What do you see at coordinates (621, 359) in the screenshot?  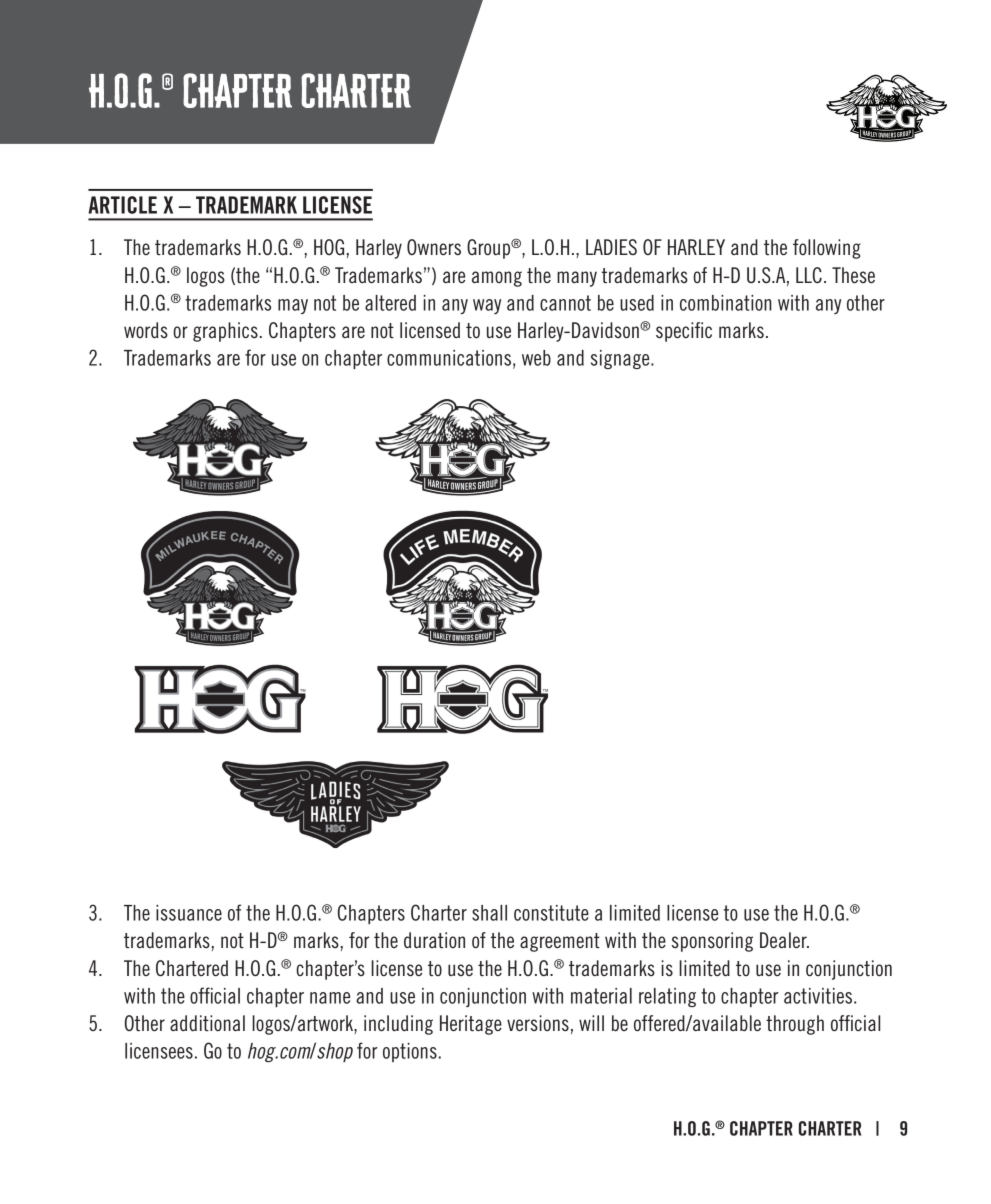 I see `signage` at bounding box center [621, 359].
